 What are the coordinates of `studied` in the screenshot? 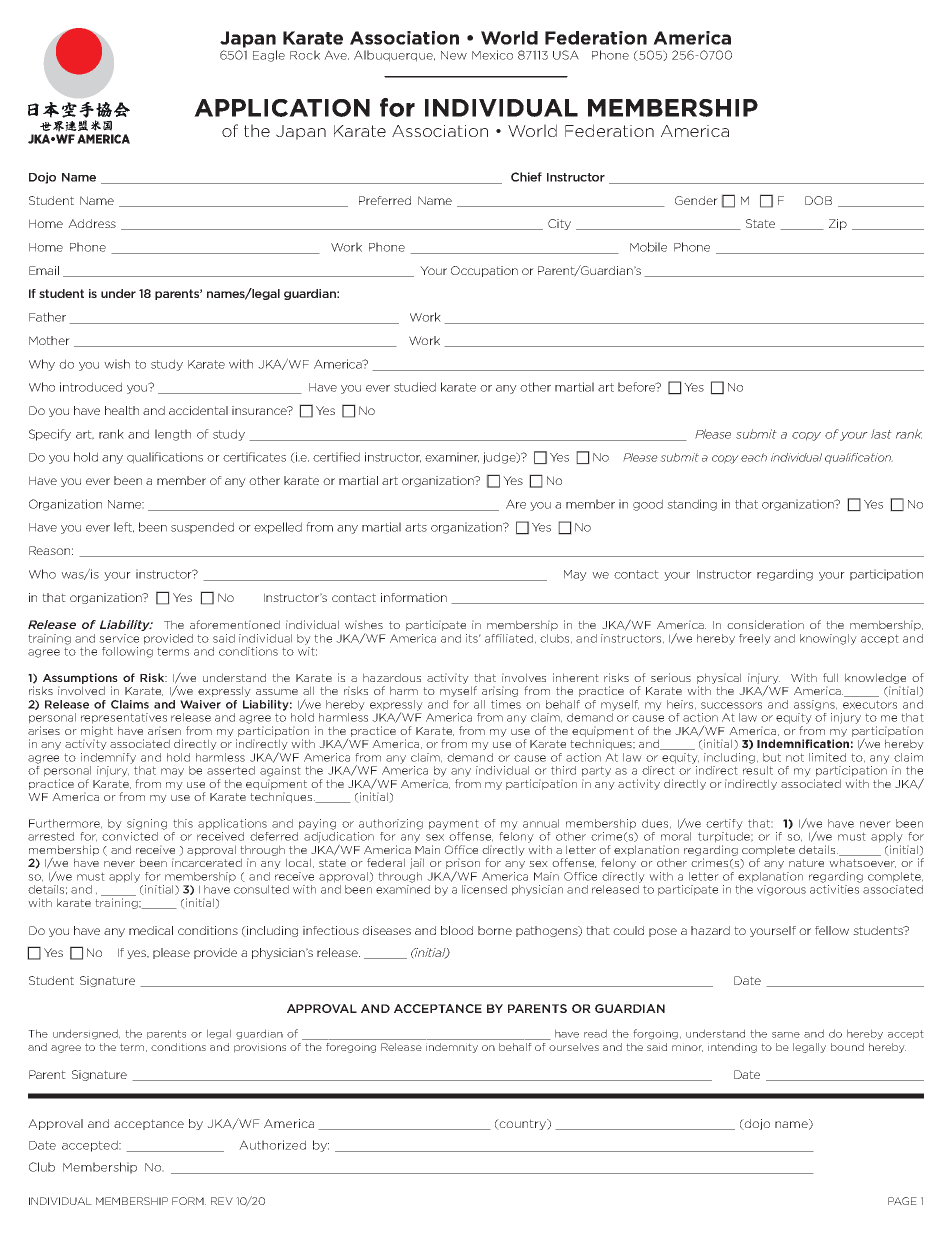 It's located at (415, 387).
